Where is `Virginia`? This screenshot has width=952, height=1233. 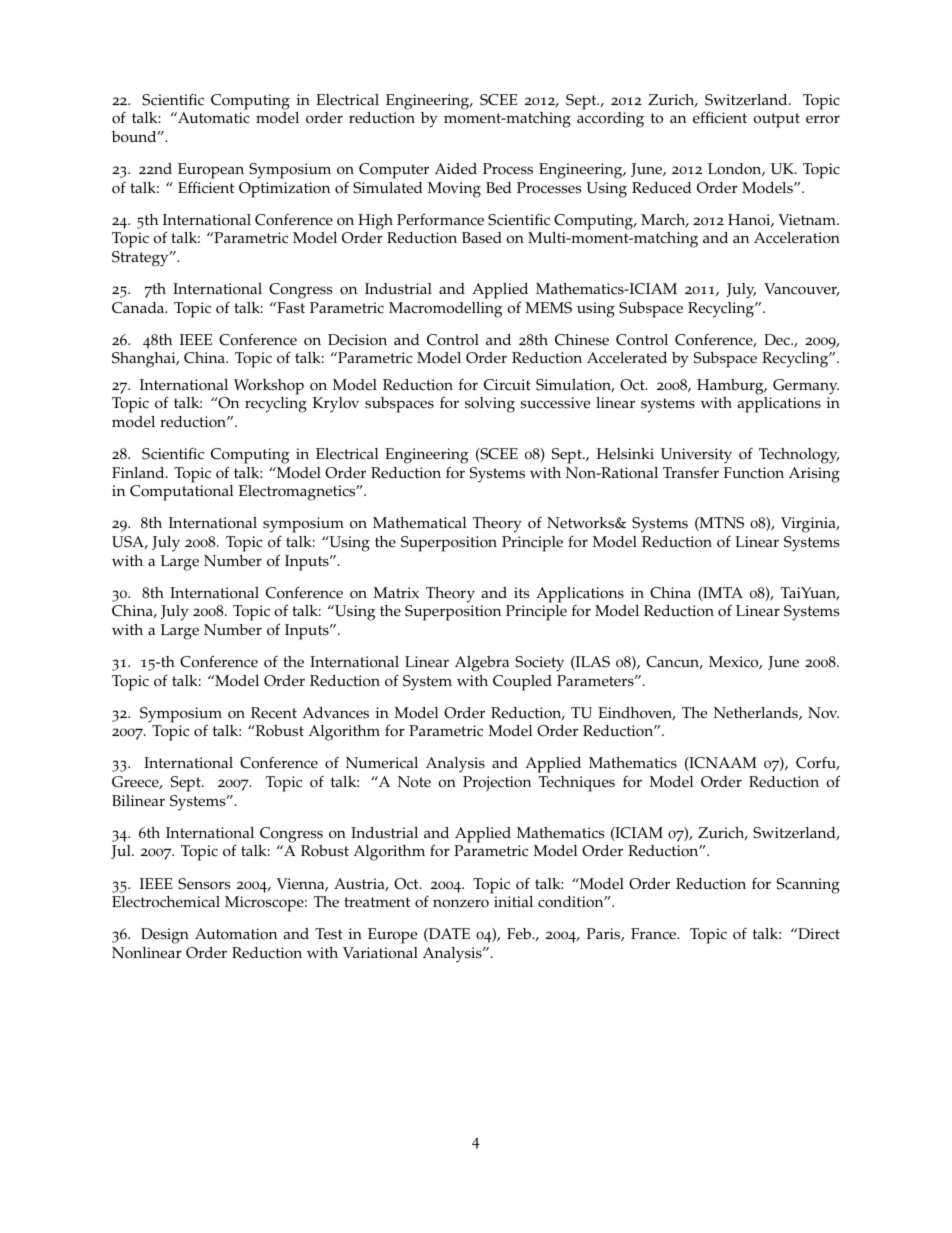
Virginia is located at coordinates (809, 525).
